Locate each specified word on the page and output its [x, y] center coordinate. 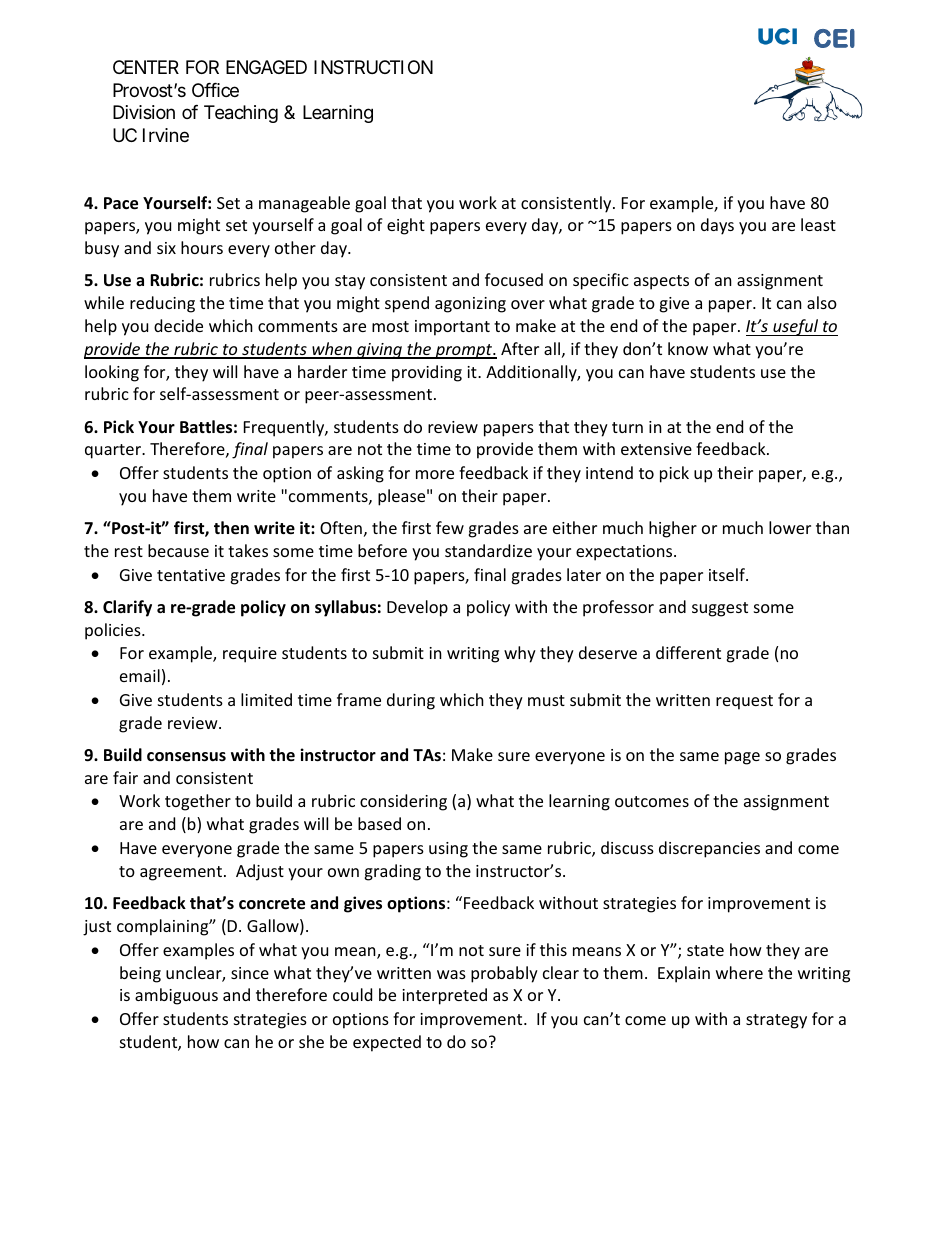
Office [215, 90]
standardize [488, 550]
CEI [834, 38]
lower [790, 527]
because [178, 550]
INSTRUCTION [373, 67]
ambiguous [176, 996]
